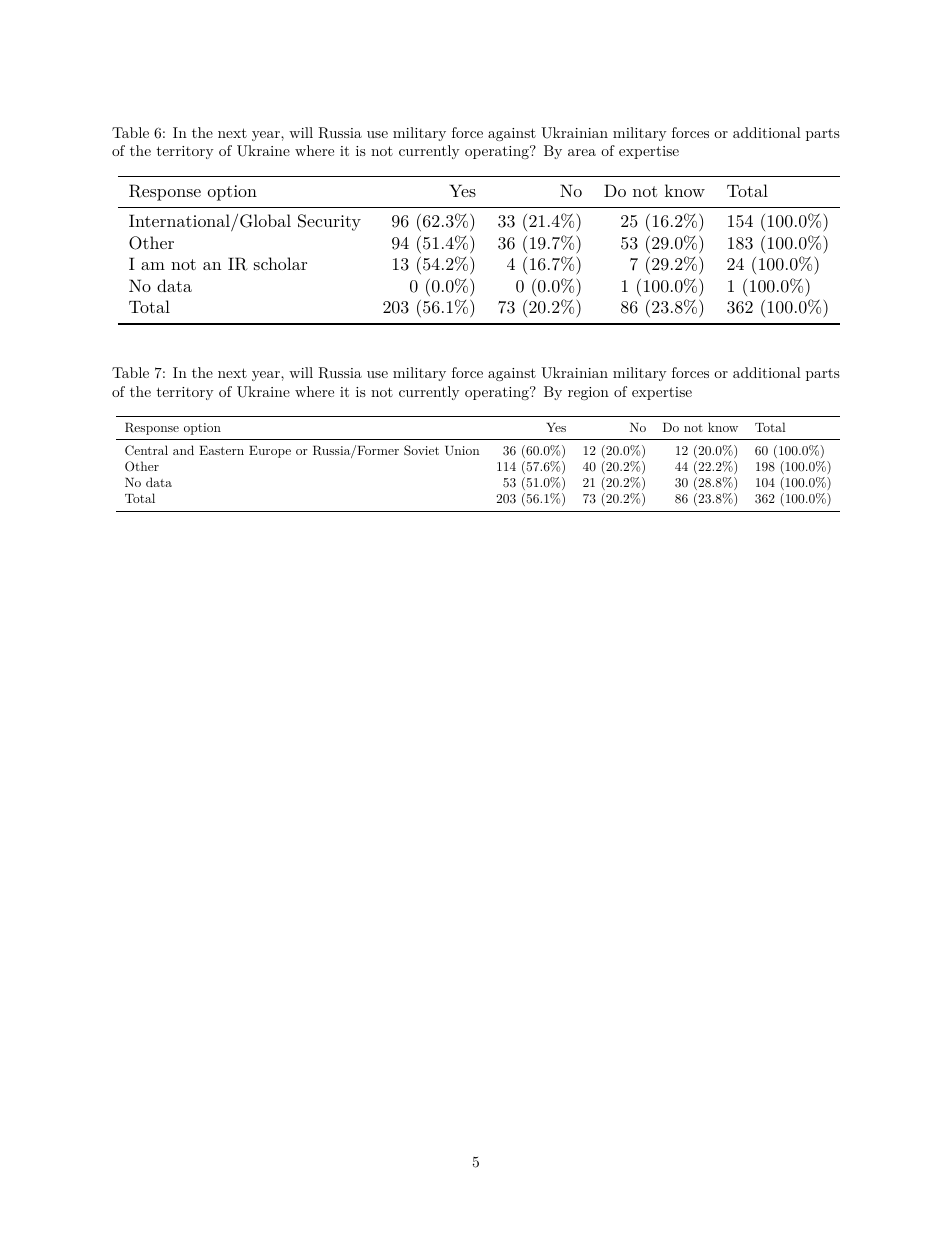 This image has width=952, height=1233. What do you see at coordinates (462, 451) in the image?
I see `Union` at bounding box center [462, 451].
